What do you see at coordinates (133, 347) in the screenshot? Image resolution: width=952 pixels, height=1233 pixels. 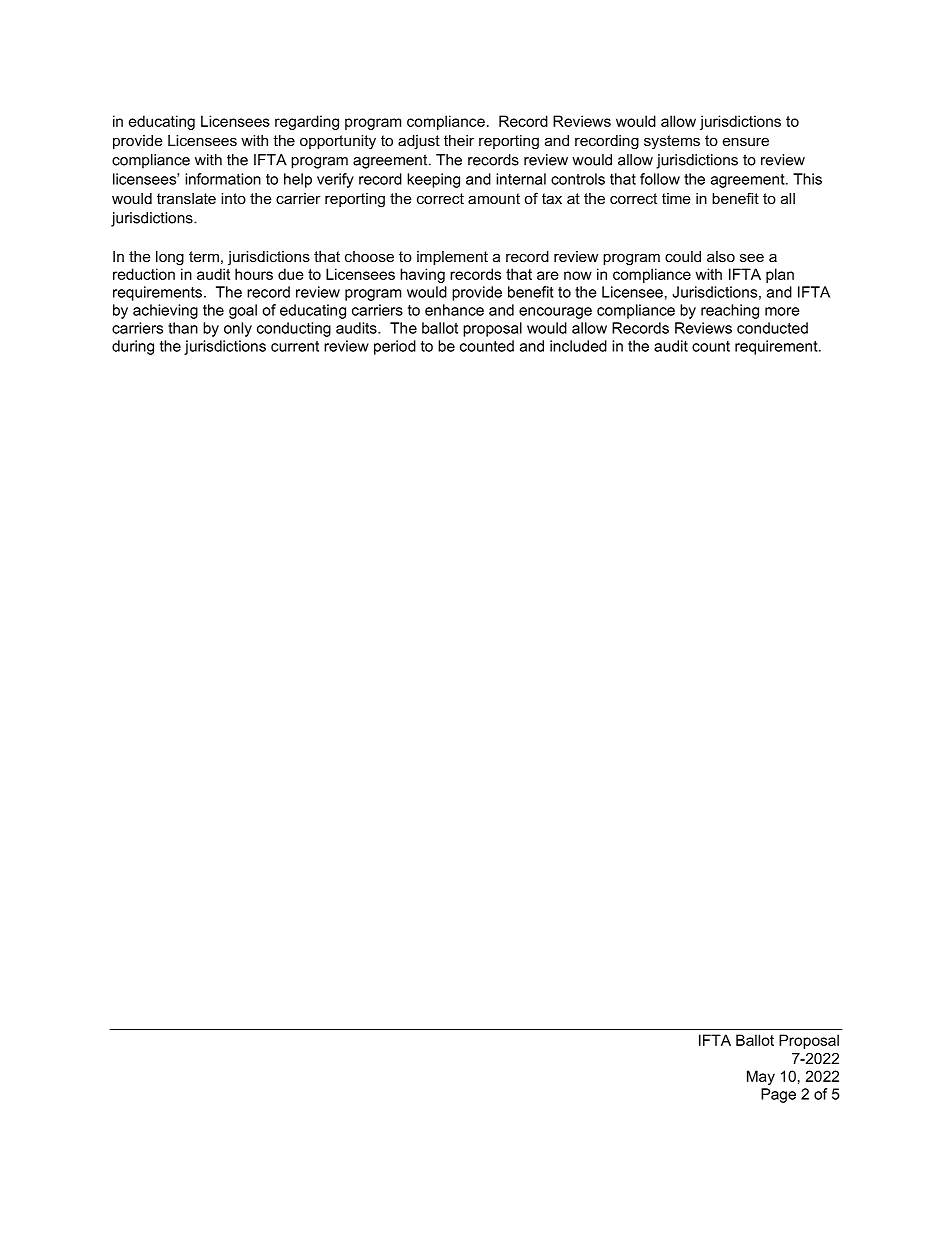 I see `during` at bounding box center [133, 347].
